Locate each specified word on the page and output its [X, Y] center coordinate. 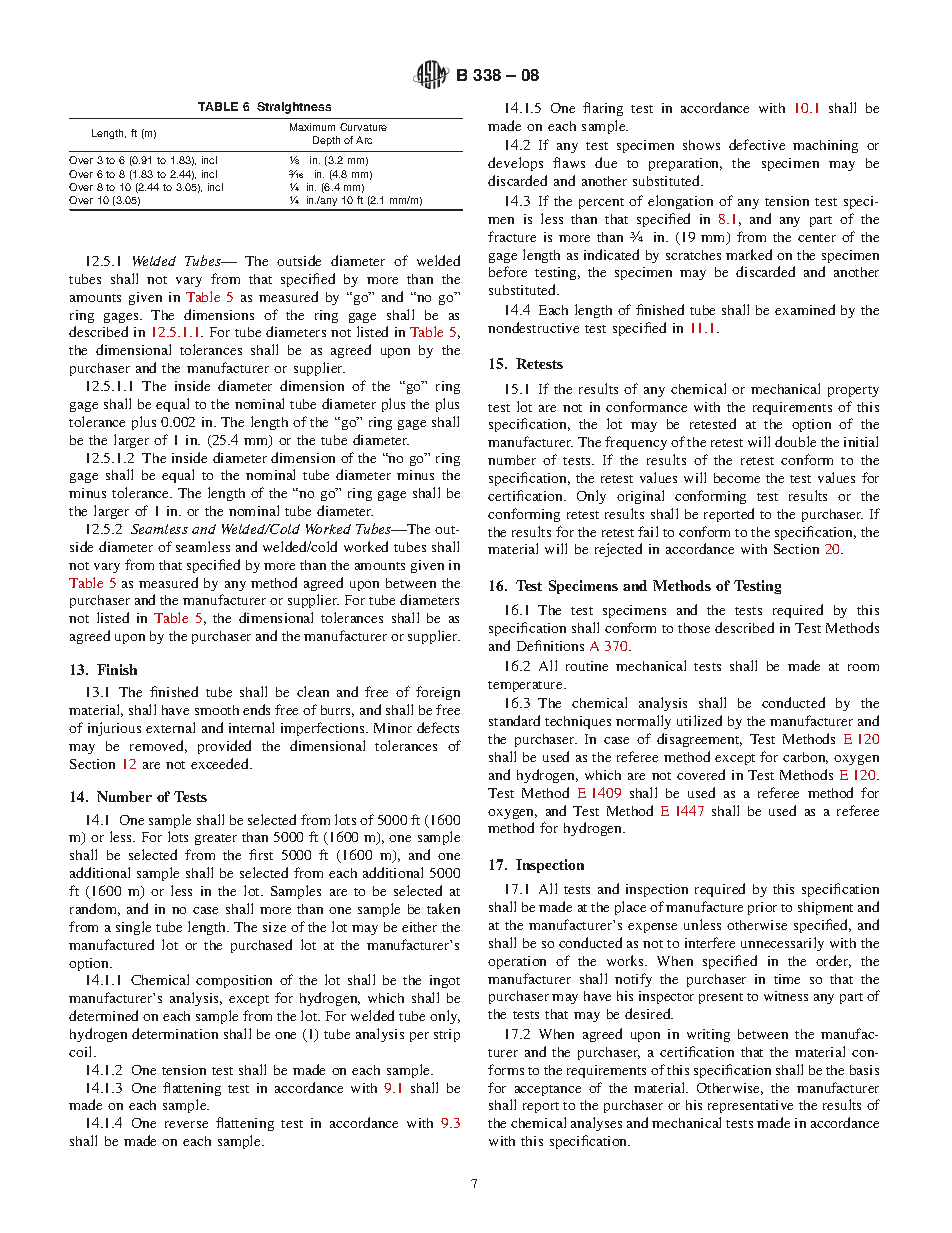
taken [443, 908]
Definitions [550, 645]
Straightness [294, 108]
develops [515, 164]
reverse [186, 1124]
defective [757, 144]
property [853, 391]
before [508, 271]
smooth [217, 710]
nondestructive [533, 327]
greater [216, 839]
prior [762, 908]
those [694, 628]
